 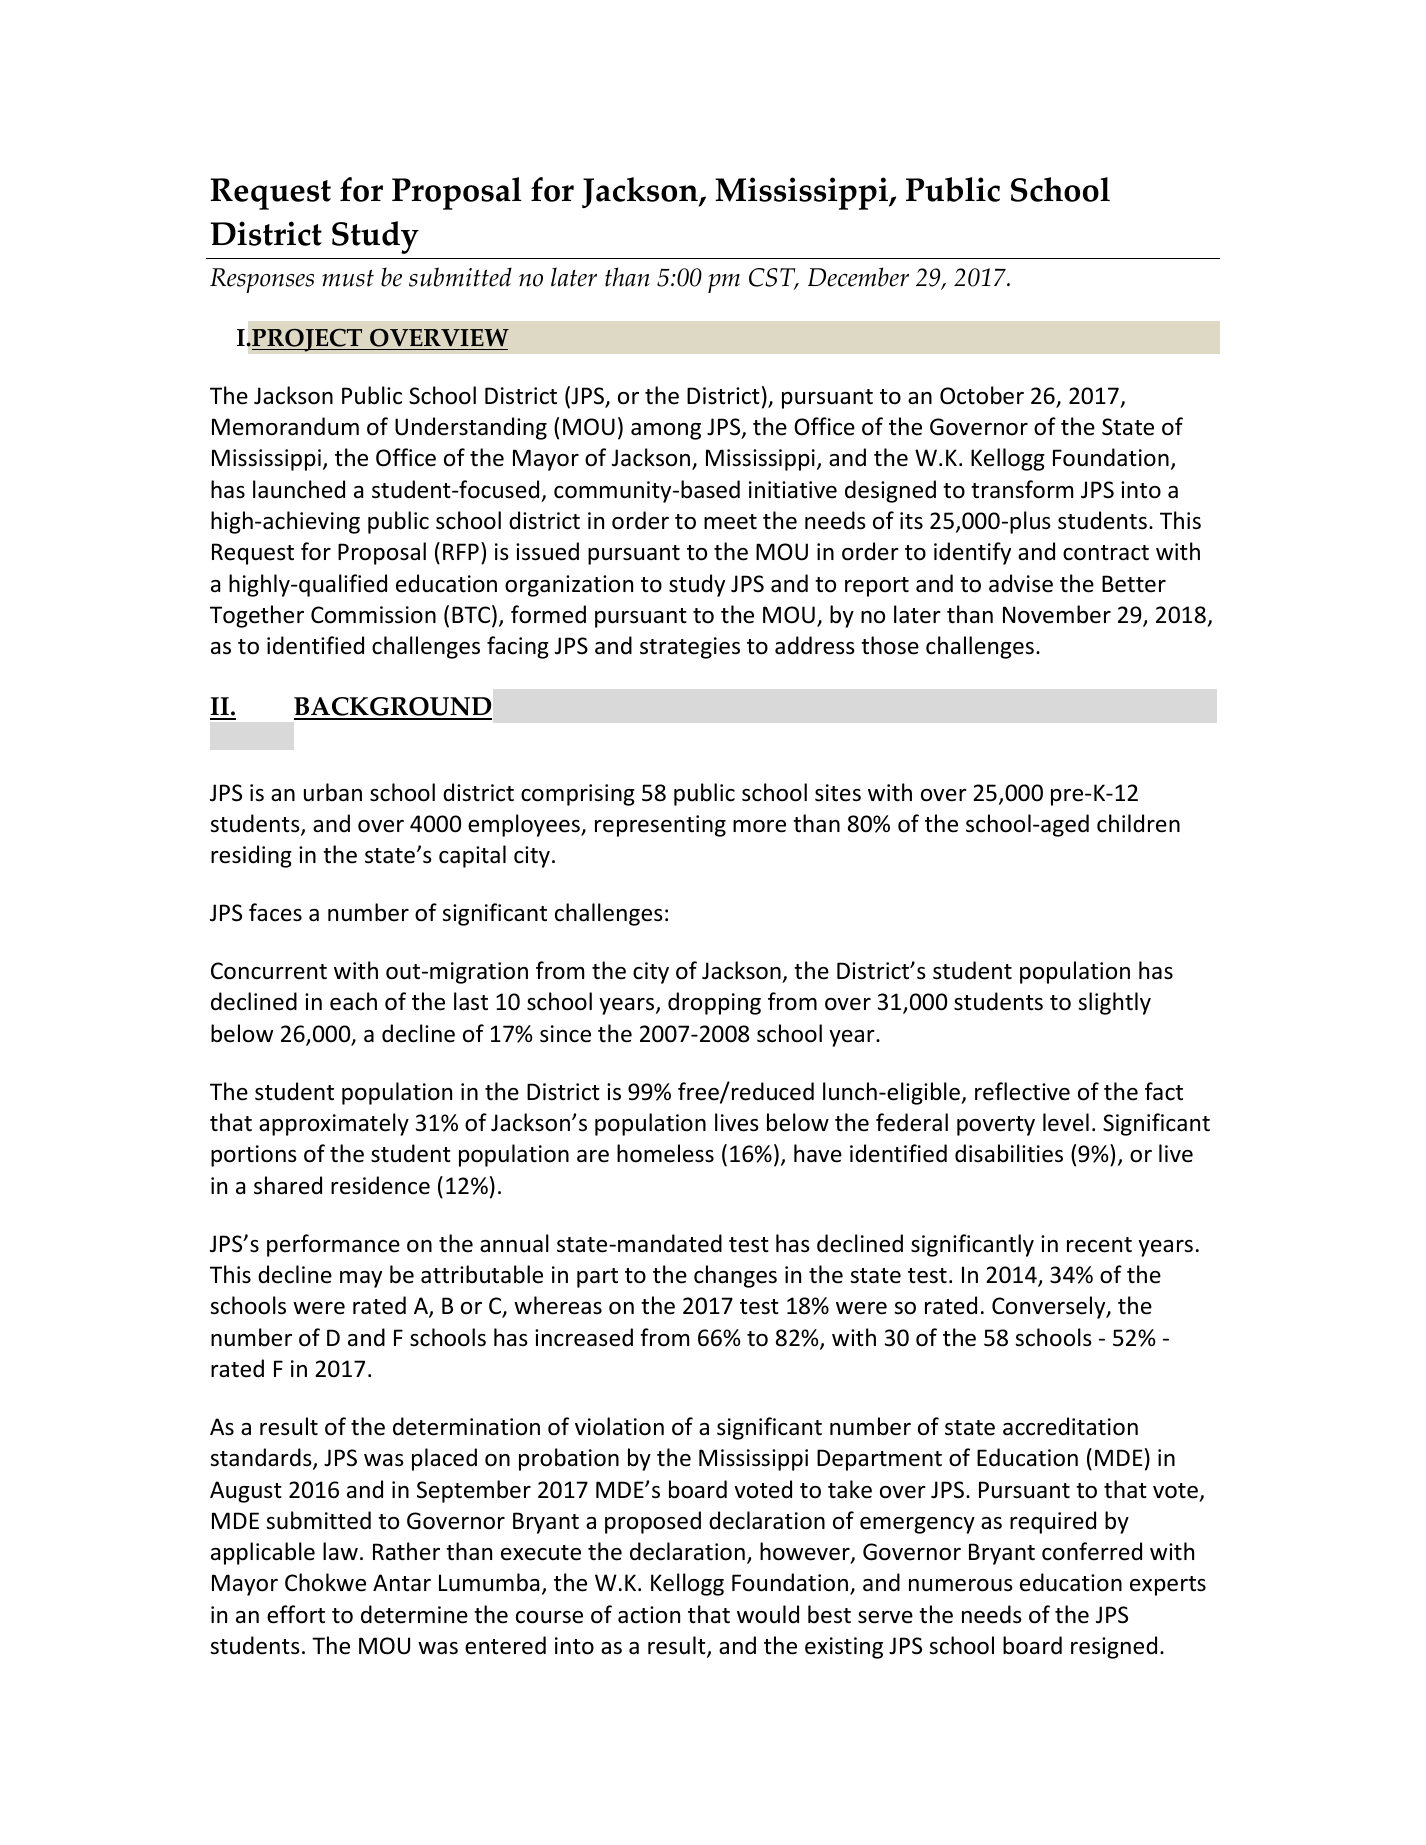 I want to click on must, so click(x=348, y=278).
